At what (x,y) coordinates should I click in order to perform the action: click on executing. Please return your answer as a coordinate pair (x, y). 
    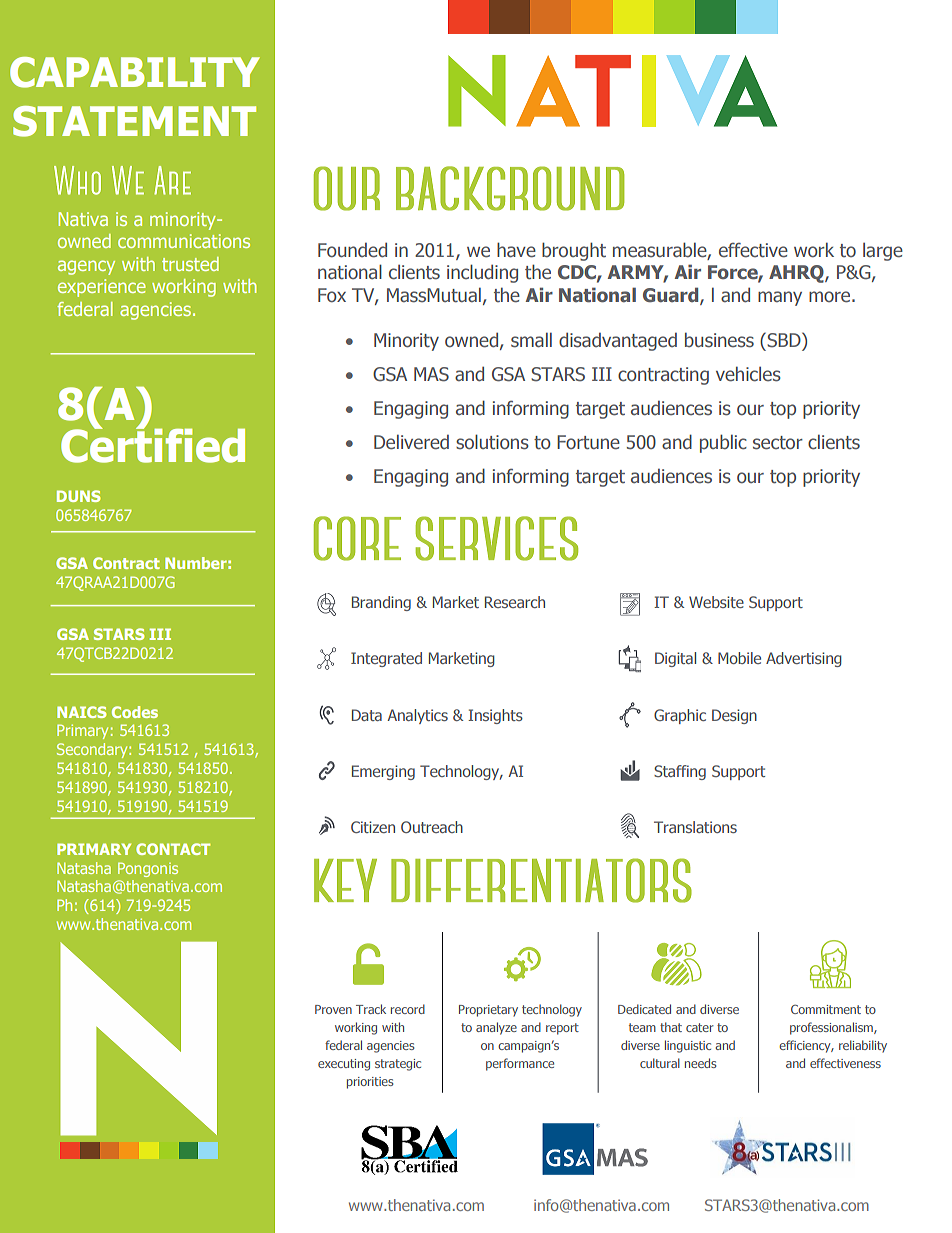
    Looking at the image, I should click on (344, 1065).
